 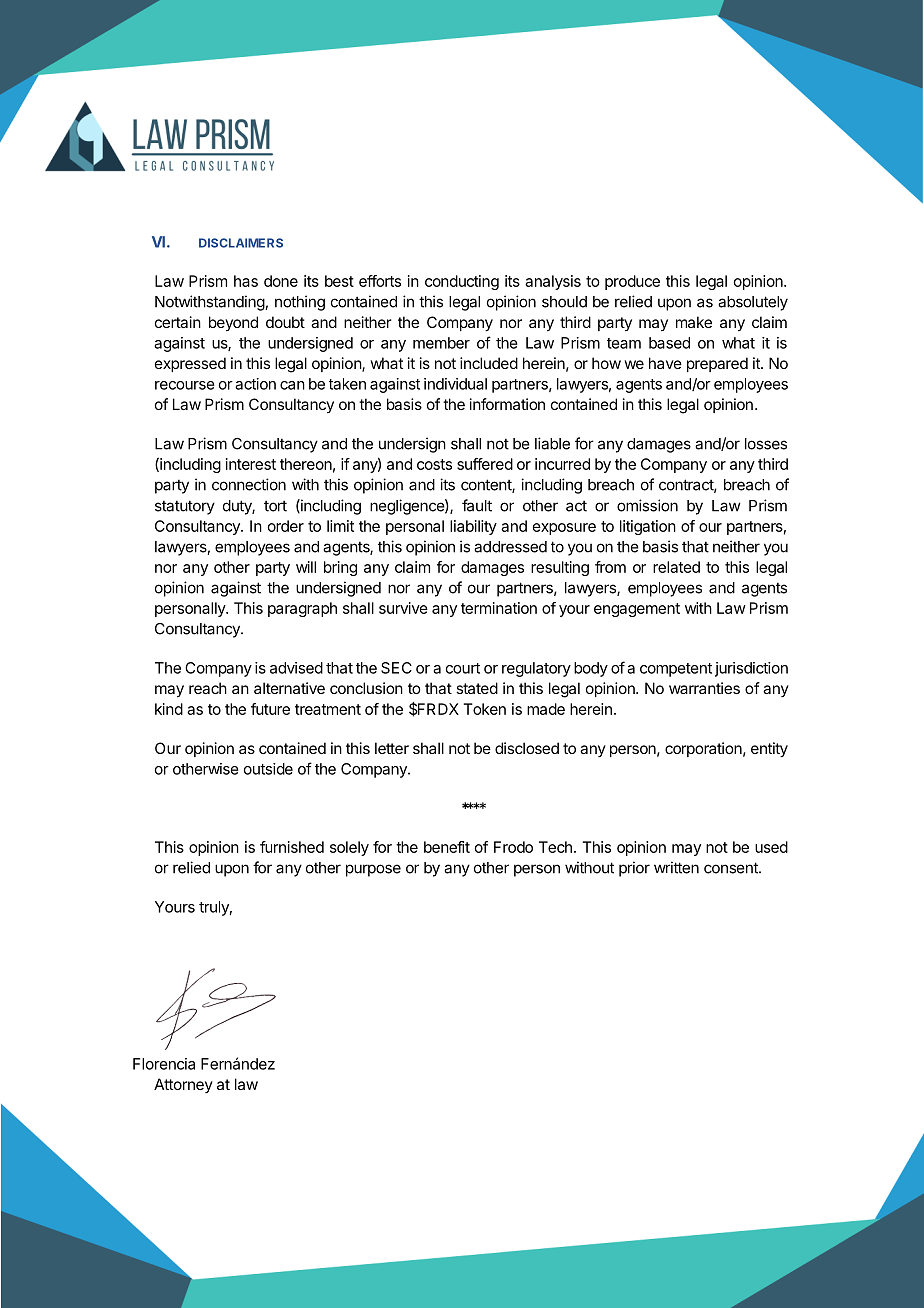 I want to click on warranties, so click(x=704, y=688).
